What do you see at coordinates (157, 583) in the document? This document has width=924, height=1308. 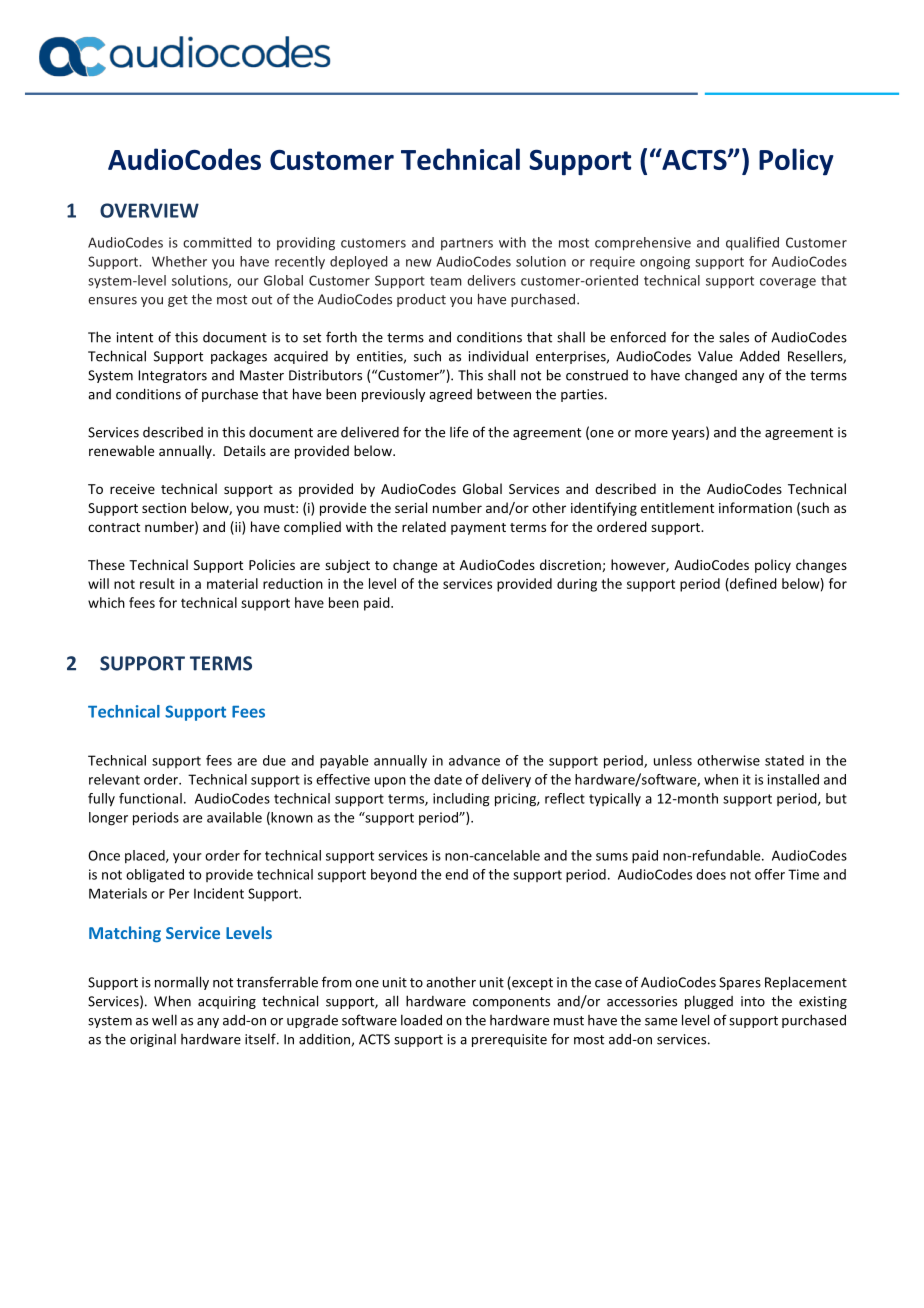 I see `result` at bounding box center [157, 583].
